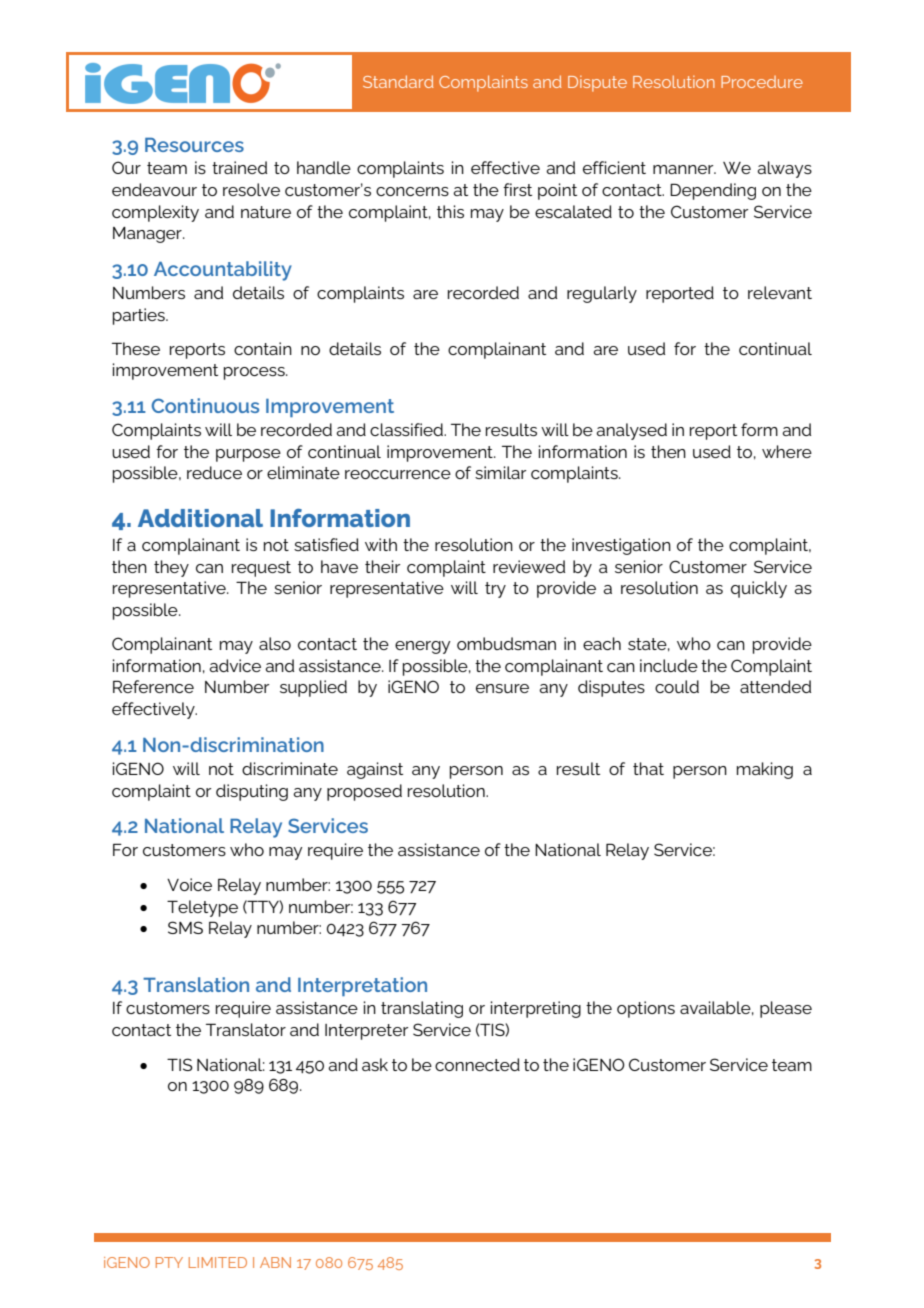 This screenshot has height=1308, width=924. Describe the element at coordinates (646, 1009) in the screenshot. I see `options` at that location.
